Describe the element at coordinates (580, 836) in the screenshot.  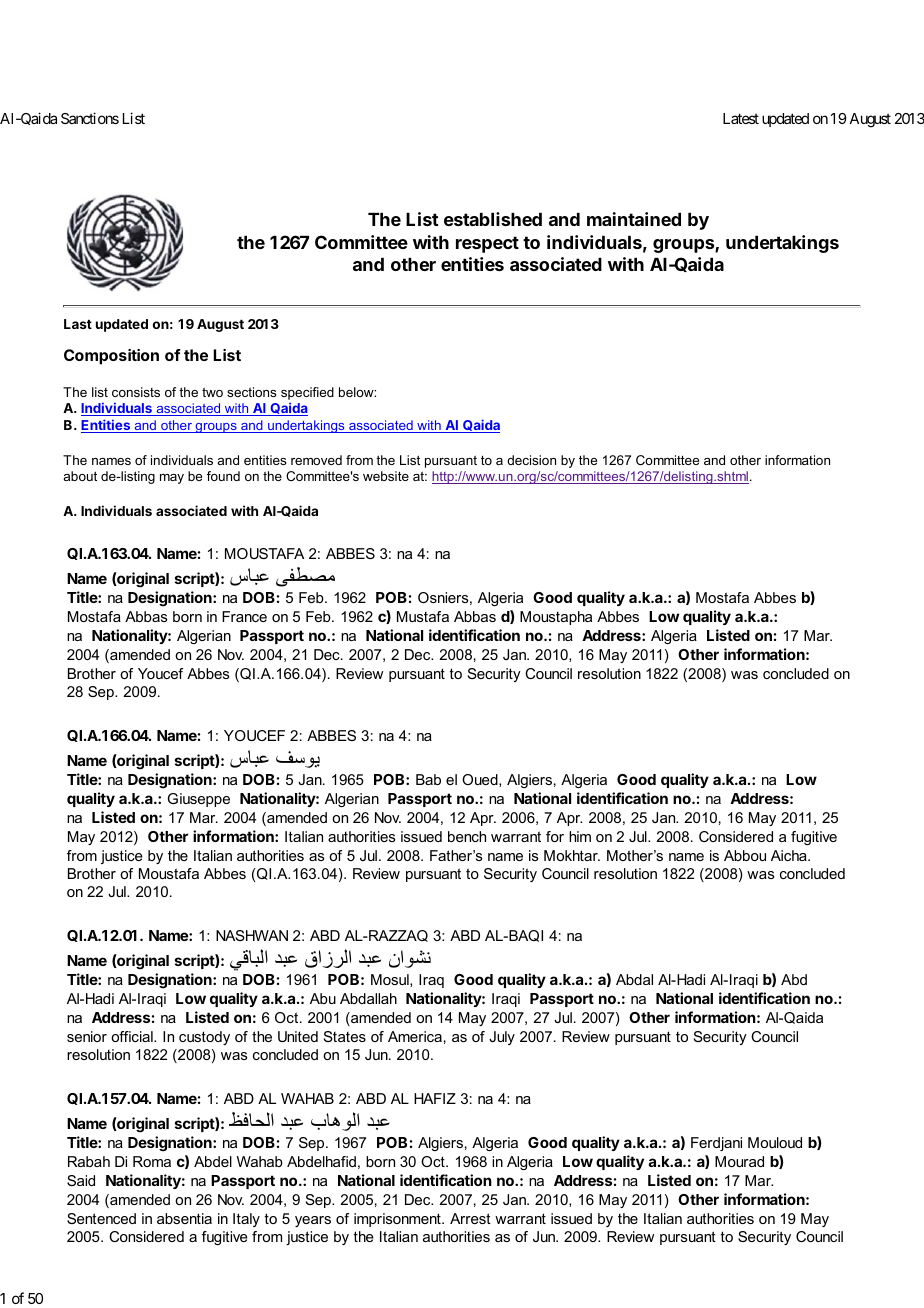
I see `him` at that location.
